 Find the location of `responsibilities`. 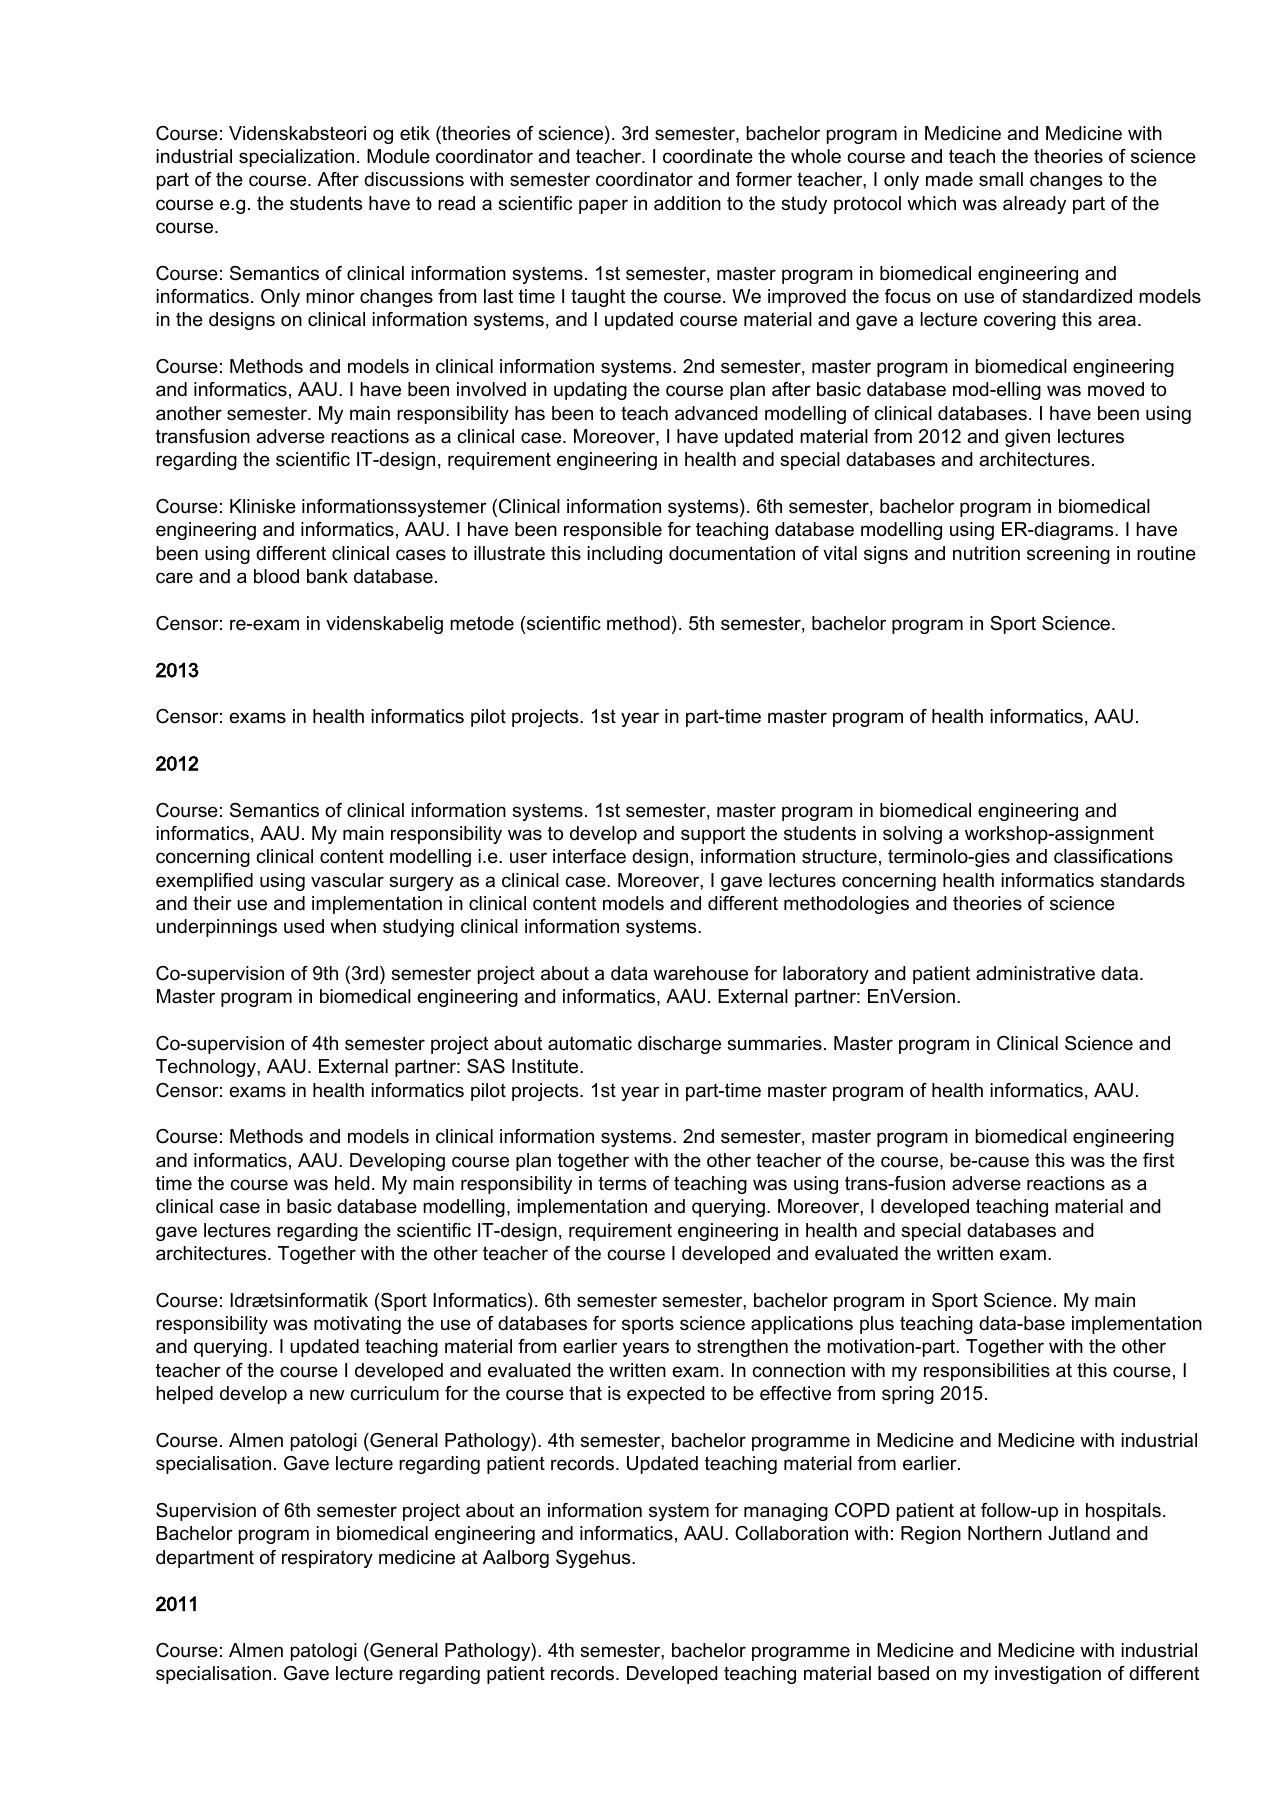

responsibilities is located at coordinates (987, 1372).
